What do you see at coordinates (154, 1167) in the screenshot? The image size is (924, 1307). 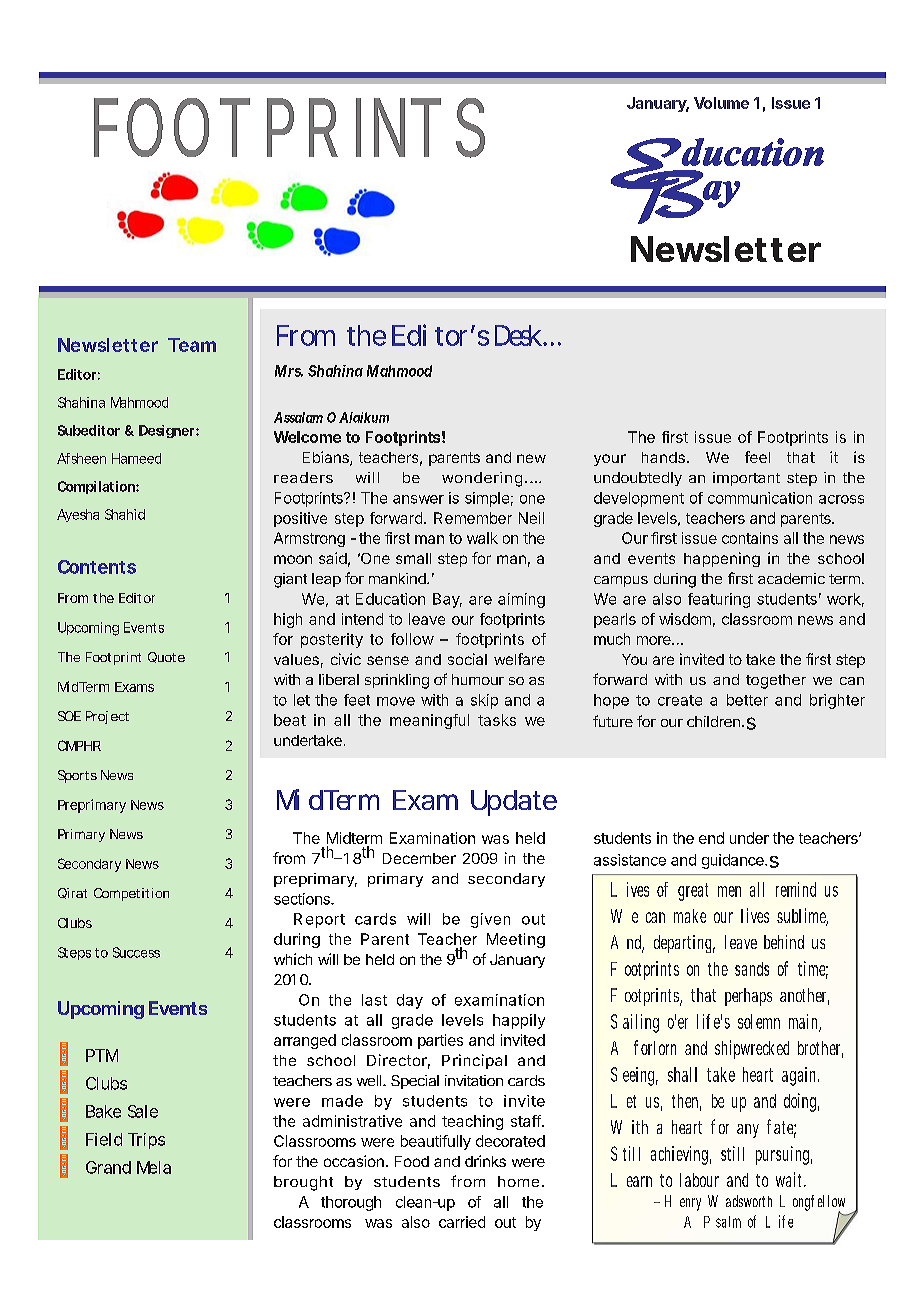 I see `Mela` at bounding box center [154, 1167].
